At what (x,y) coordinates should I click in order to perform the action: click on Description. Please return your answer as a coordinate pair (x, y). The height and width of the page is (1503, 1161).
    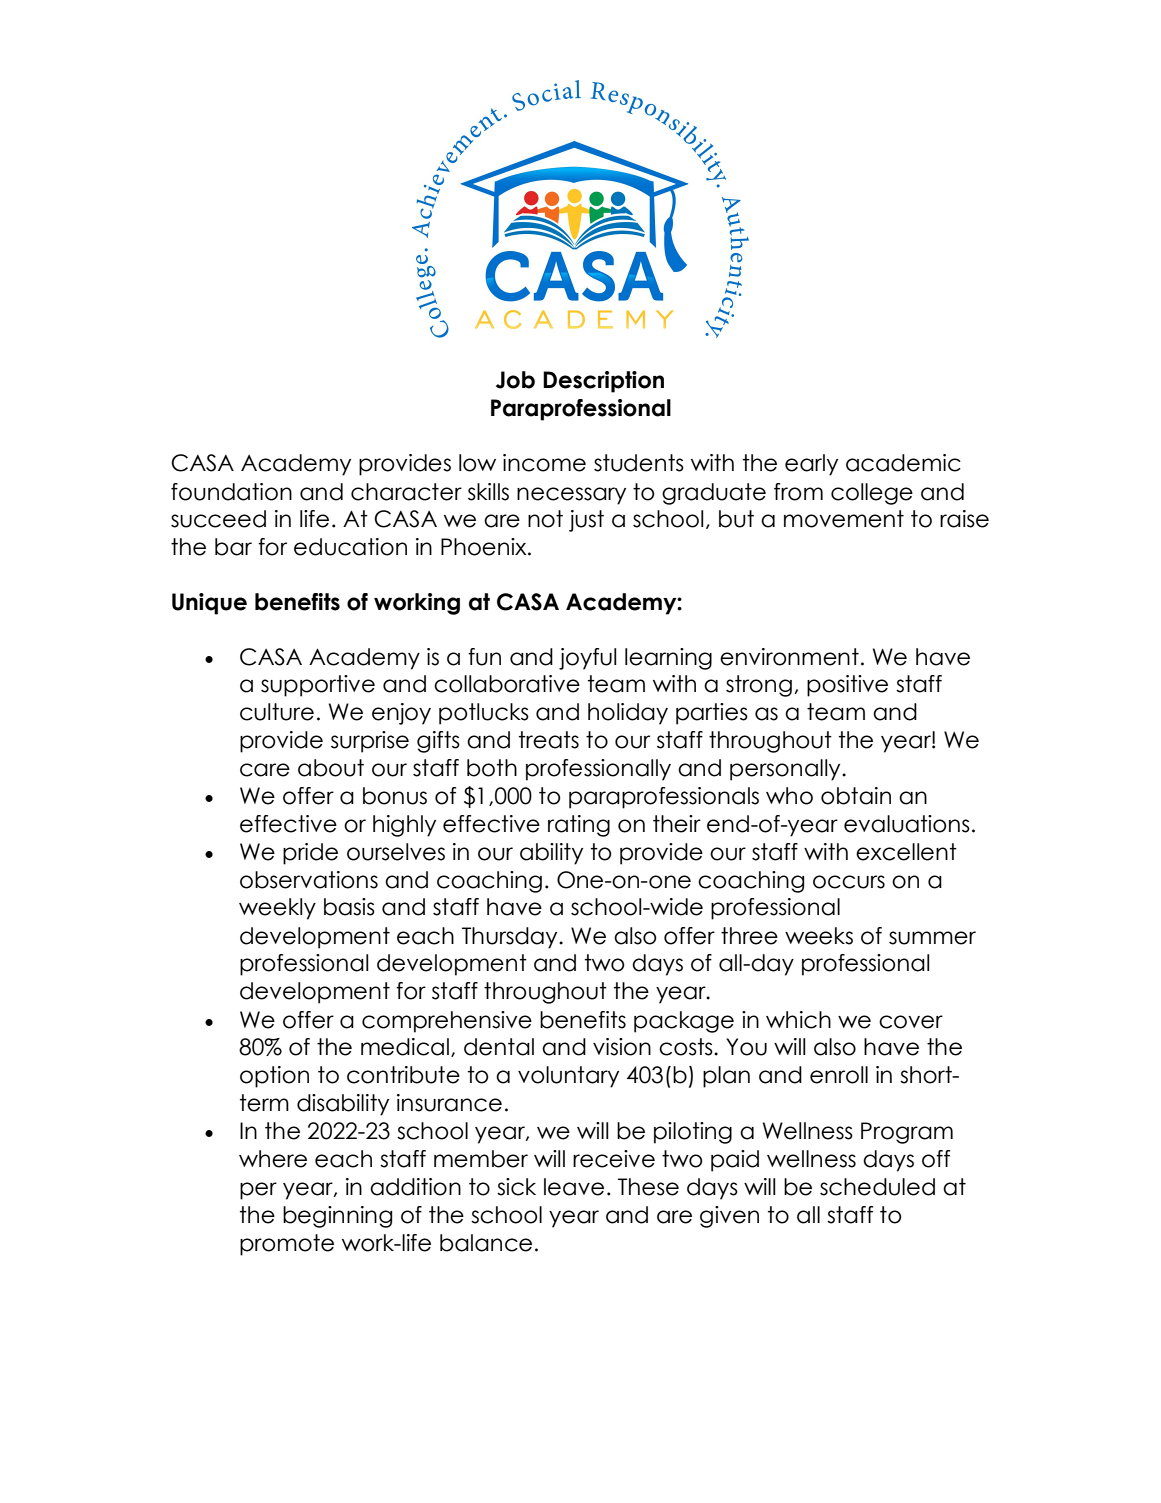
    Looking at the image, I should click on (603, 382).
